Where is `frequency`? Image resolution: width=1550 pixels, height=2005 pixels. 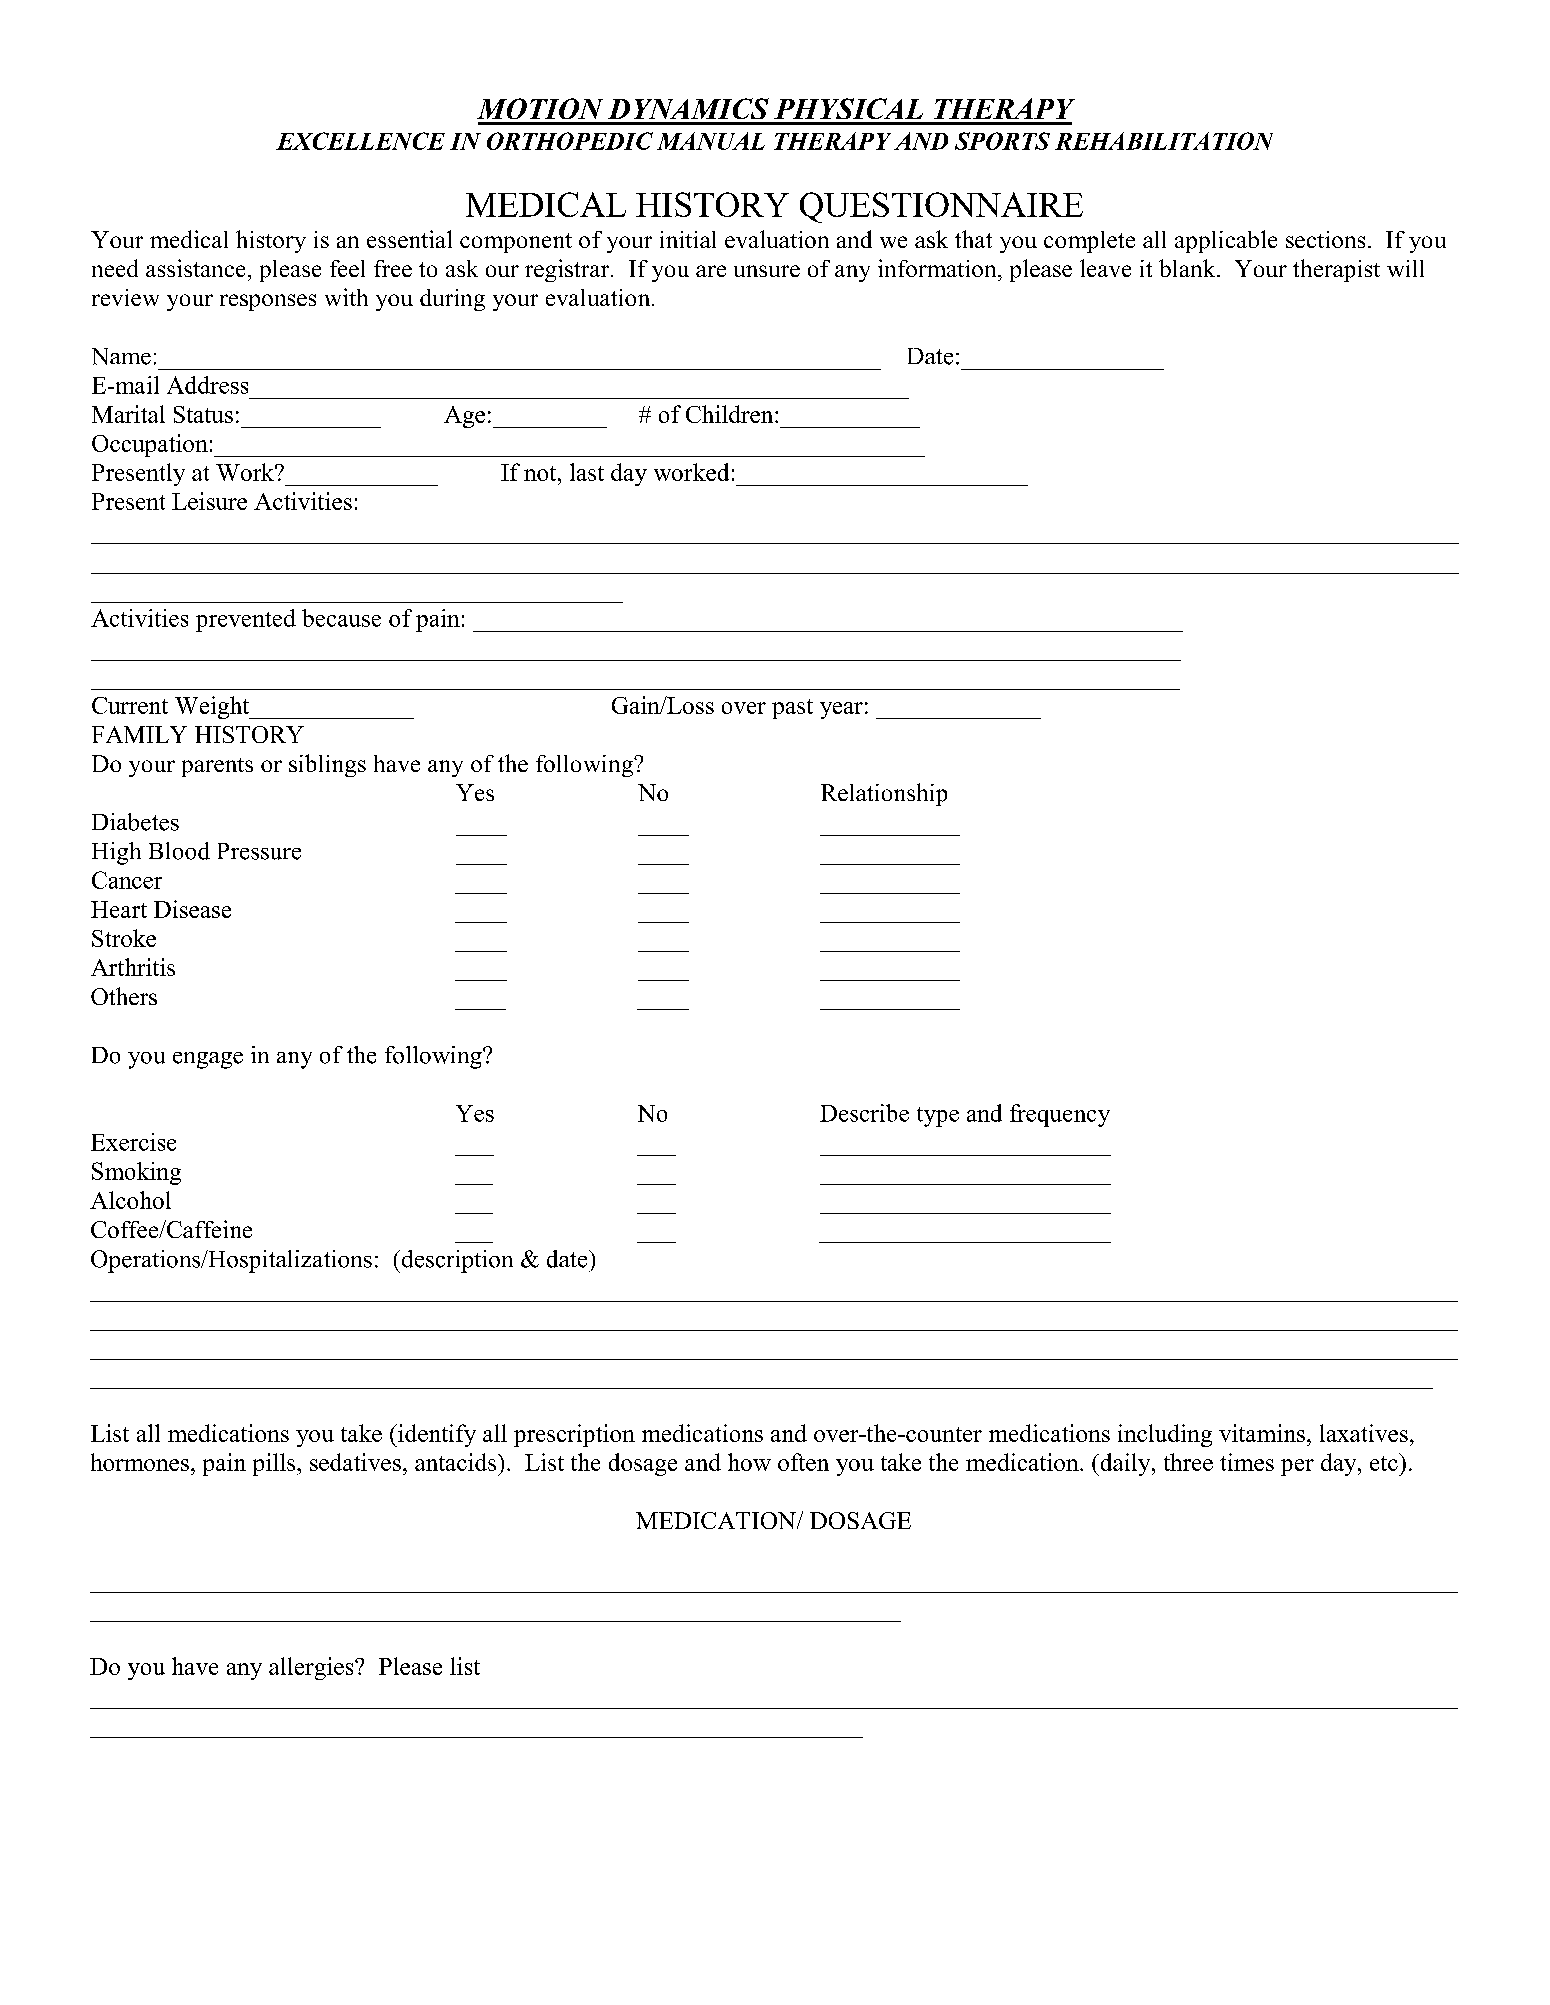 frequency is located at coordinates (1060, 1115).
